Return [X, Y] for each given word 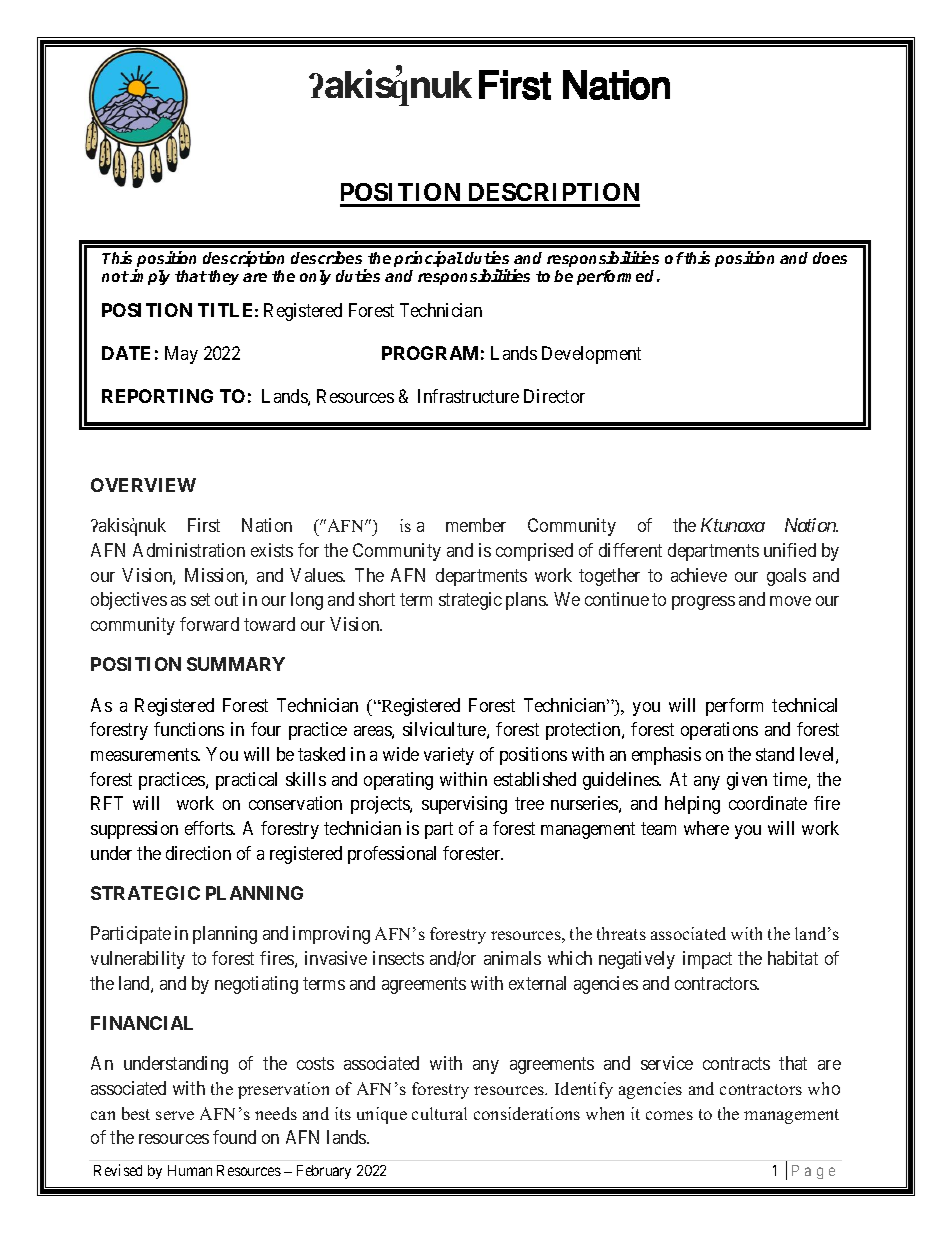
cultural [439, 1113]
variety [449, 756]
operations [719, 731]
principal [428, 259]
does [830, 258]
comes [669, 1115]
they [223, 277]
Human [190, 1170]
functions [189, 729]
